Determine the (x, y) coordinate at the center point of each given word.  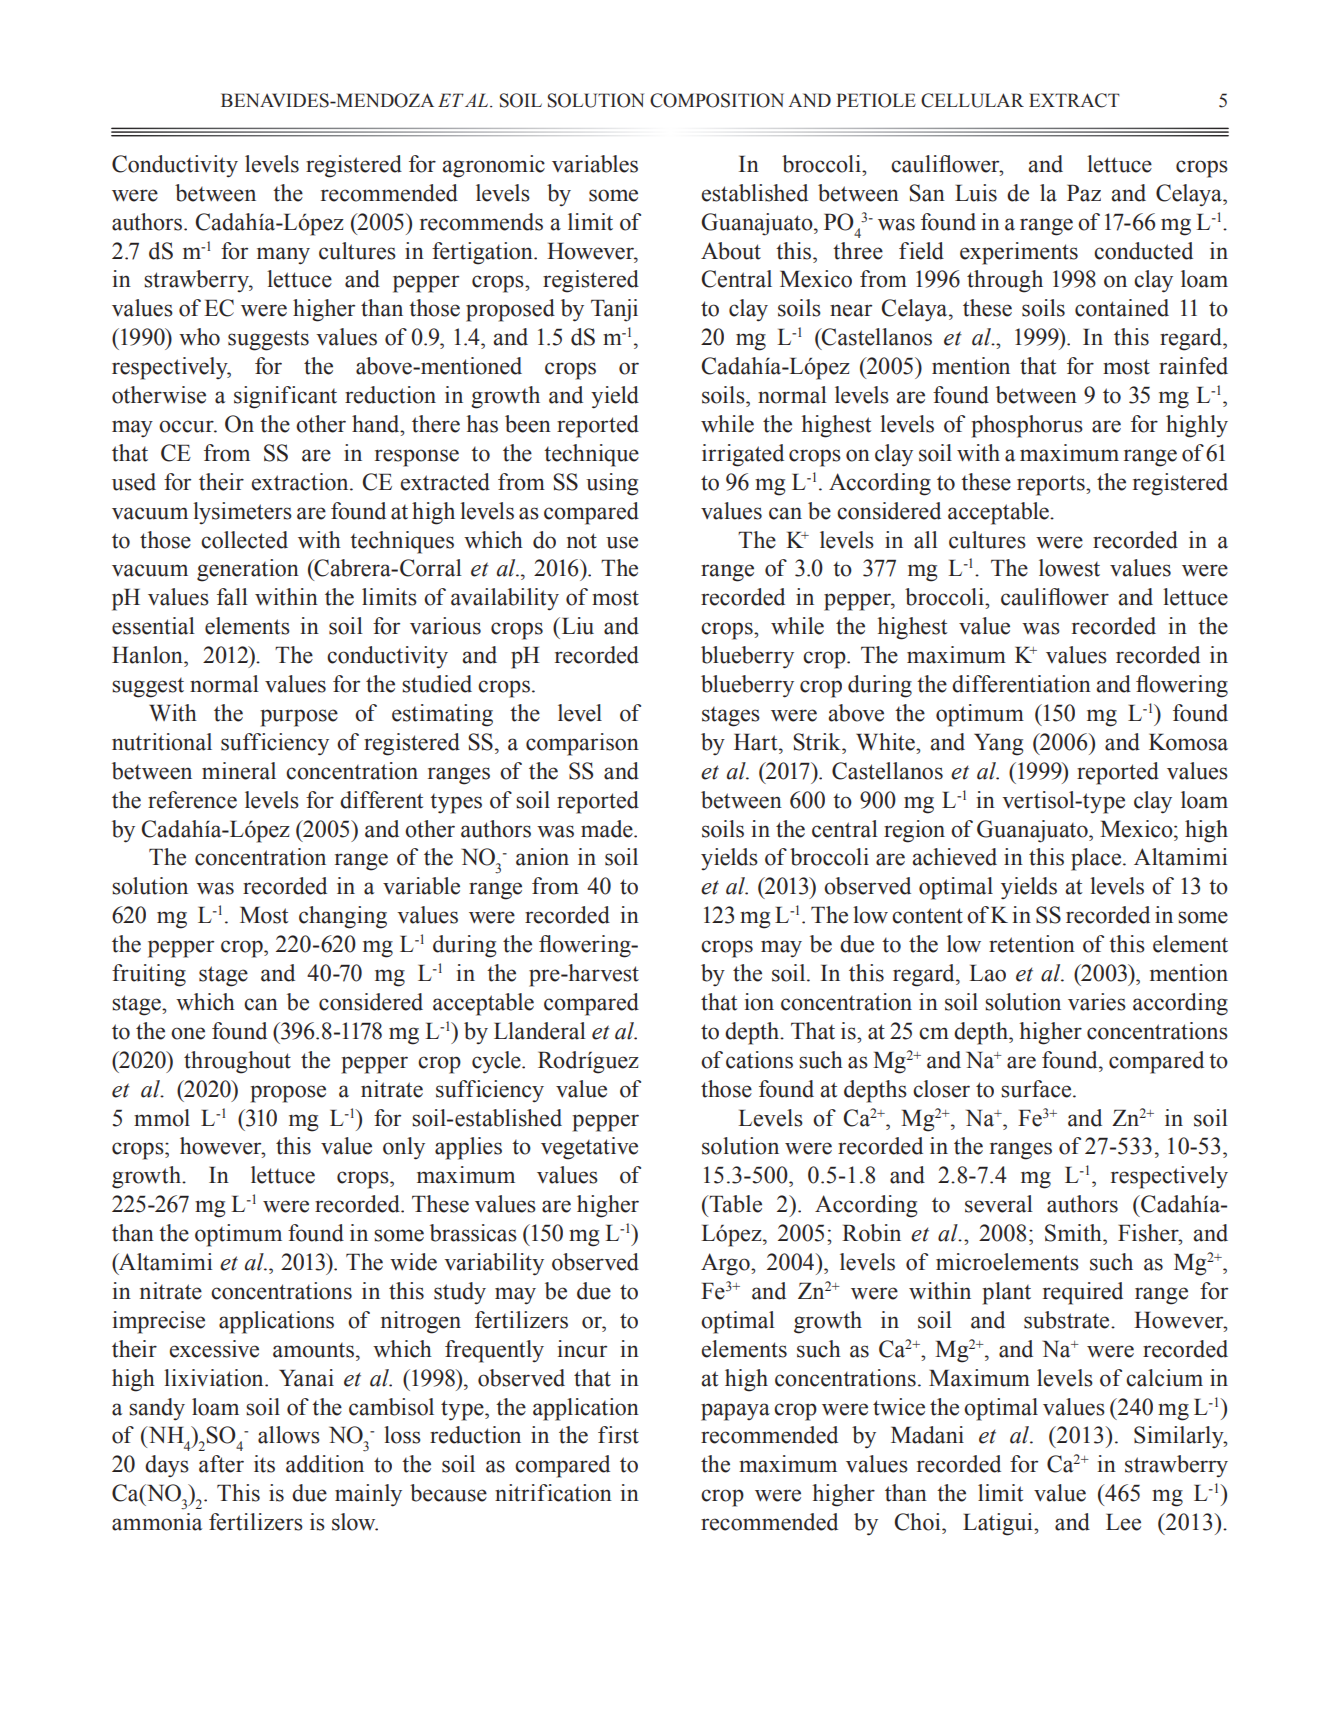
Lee (1123, 1522)
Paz (1084, 193)
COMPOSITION (717, 100)
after (221, 1464)
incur (582, 1349)
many (283, 256)
